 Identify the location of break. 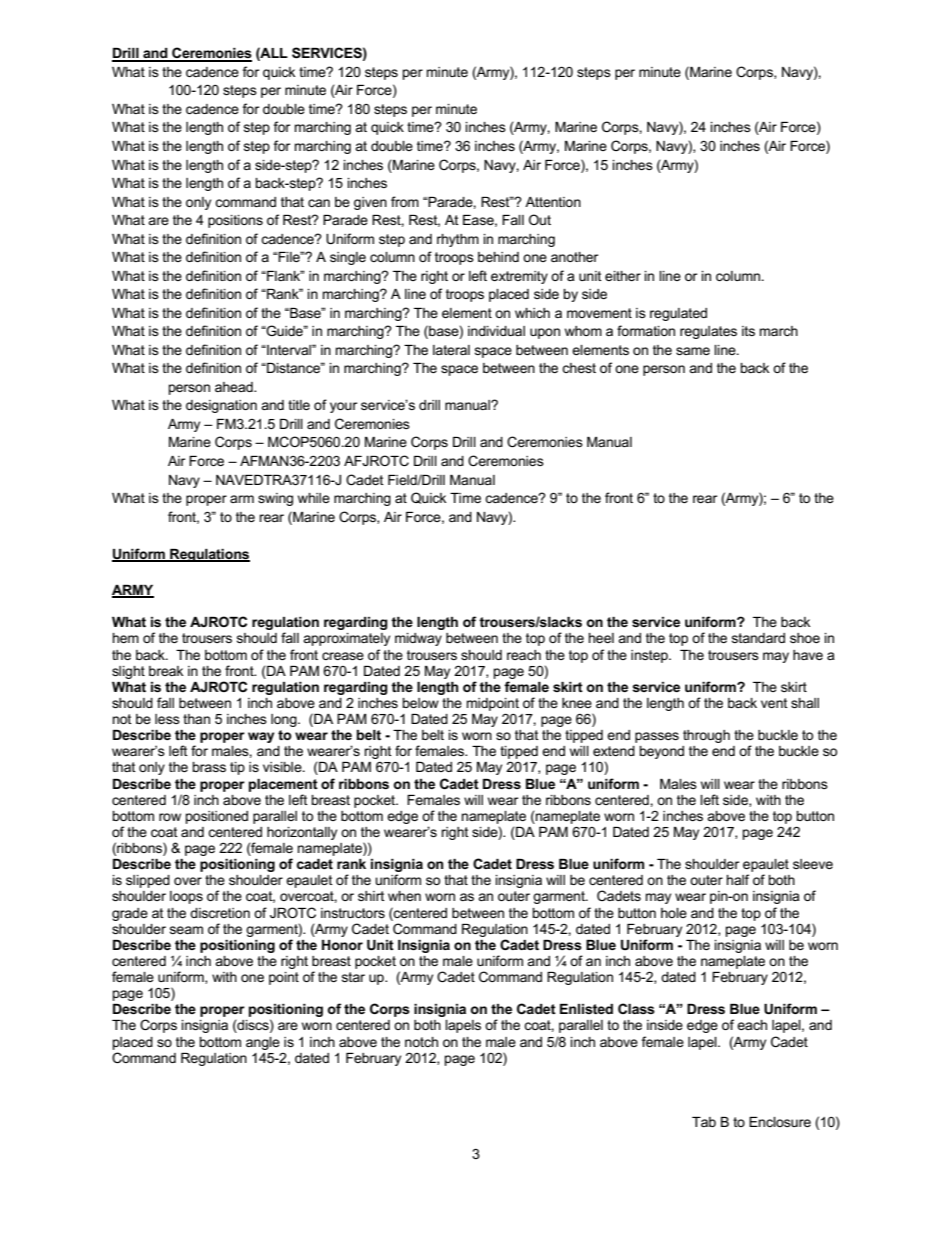
(166, 671).
